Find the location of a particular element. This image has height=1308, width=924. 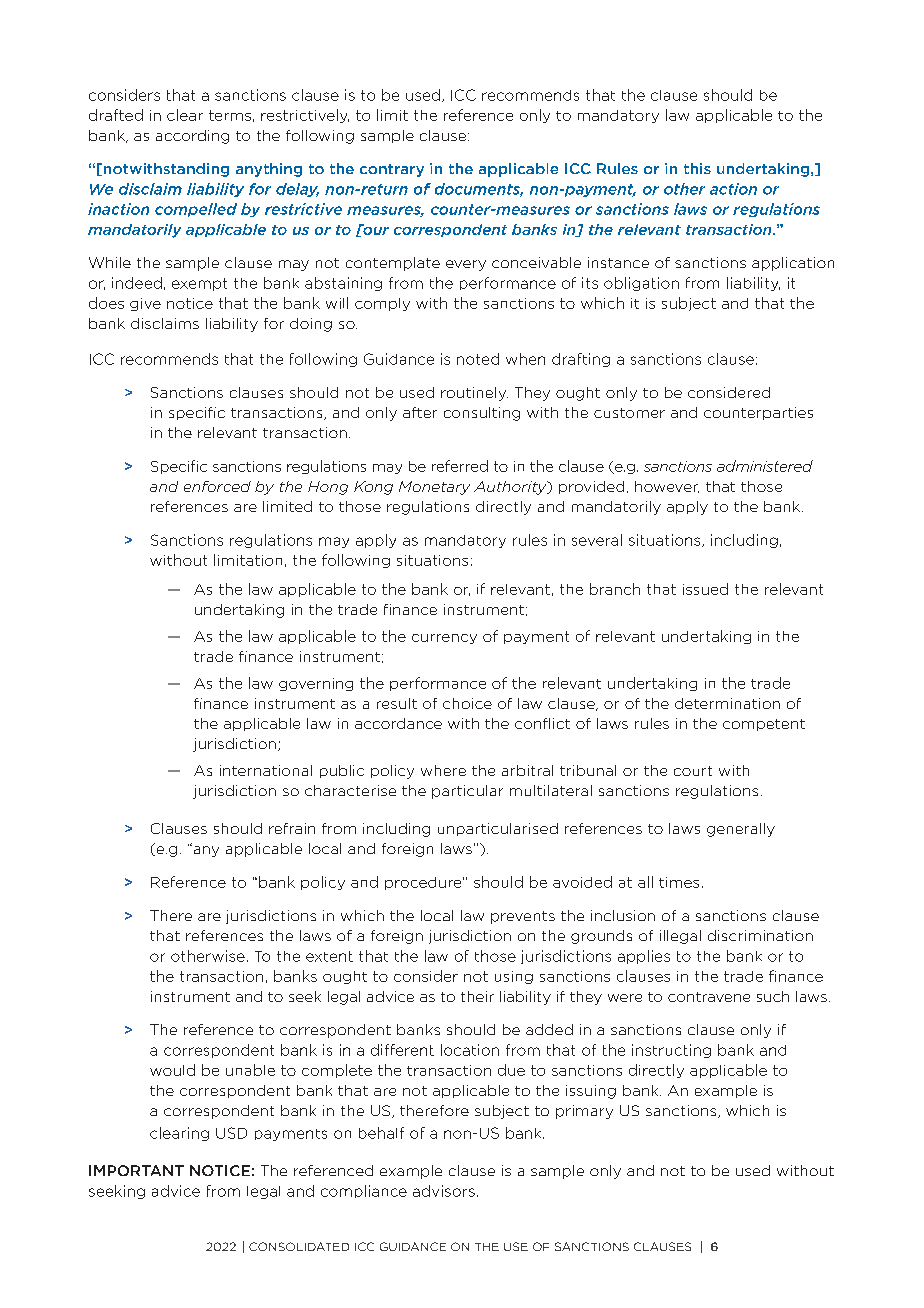

documents is located at coordinates (479, 190).
